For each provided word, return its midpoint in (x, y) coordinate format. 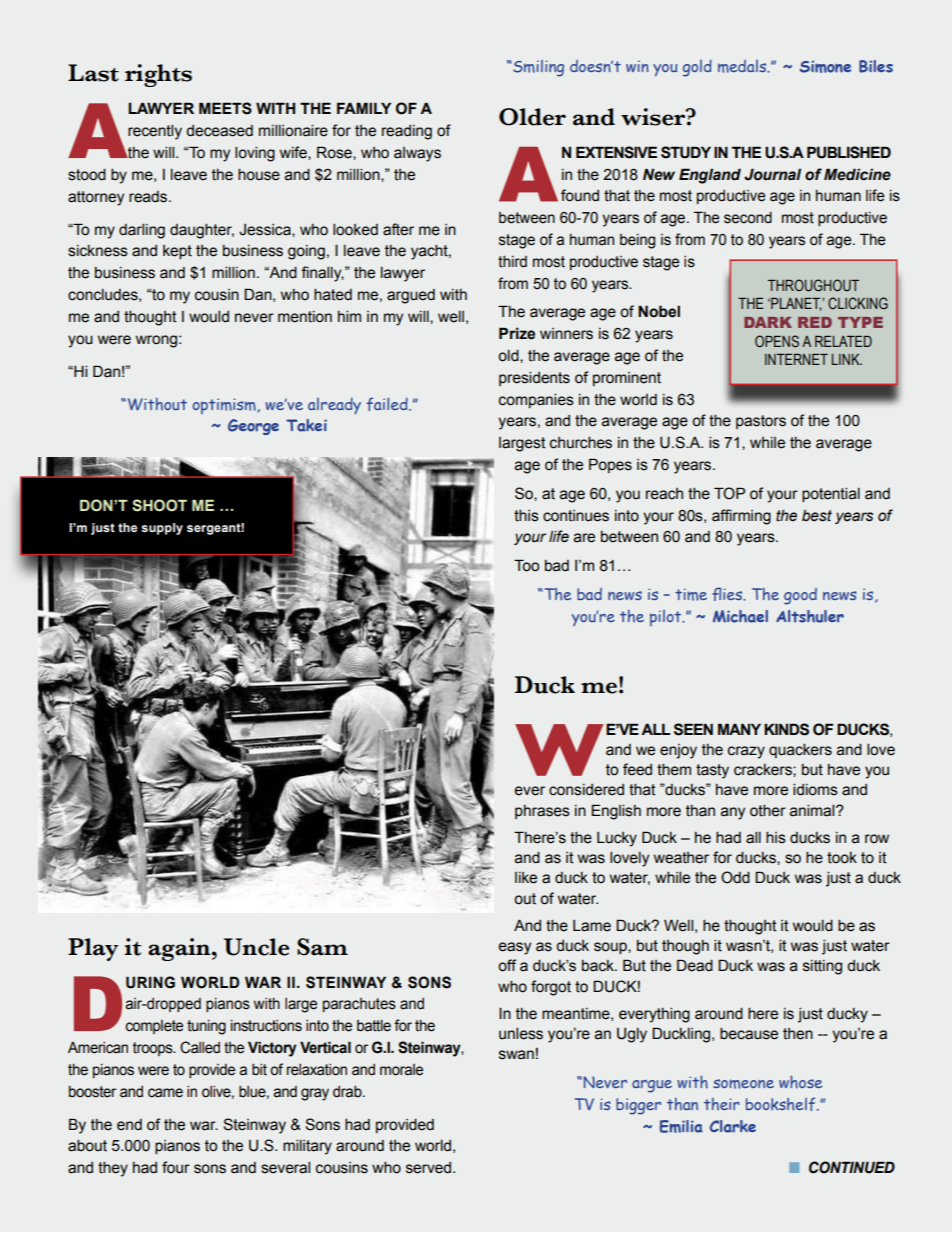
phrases (542, 812)
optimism (225, 406)
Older (532, 117)
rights (158, 75)
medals (743, 66)
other (768, 811)
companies (536, 401)
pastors (761, 422)
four (176, 1167)
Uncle (256, 947)
